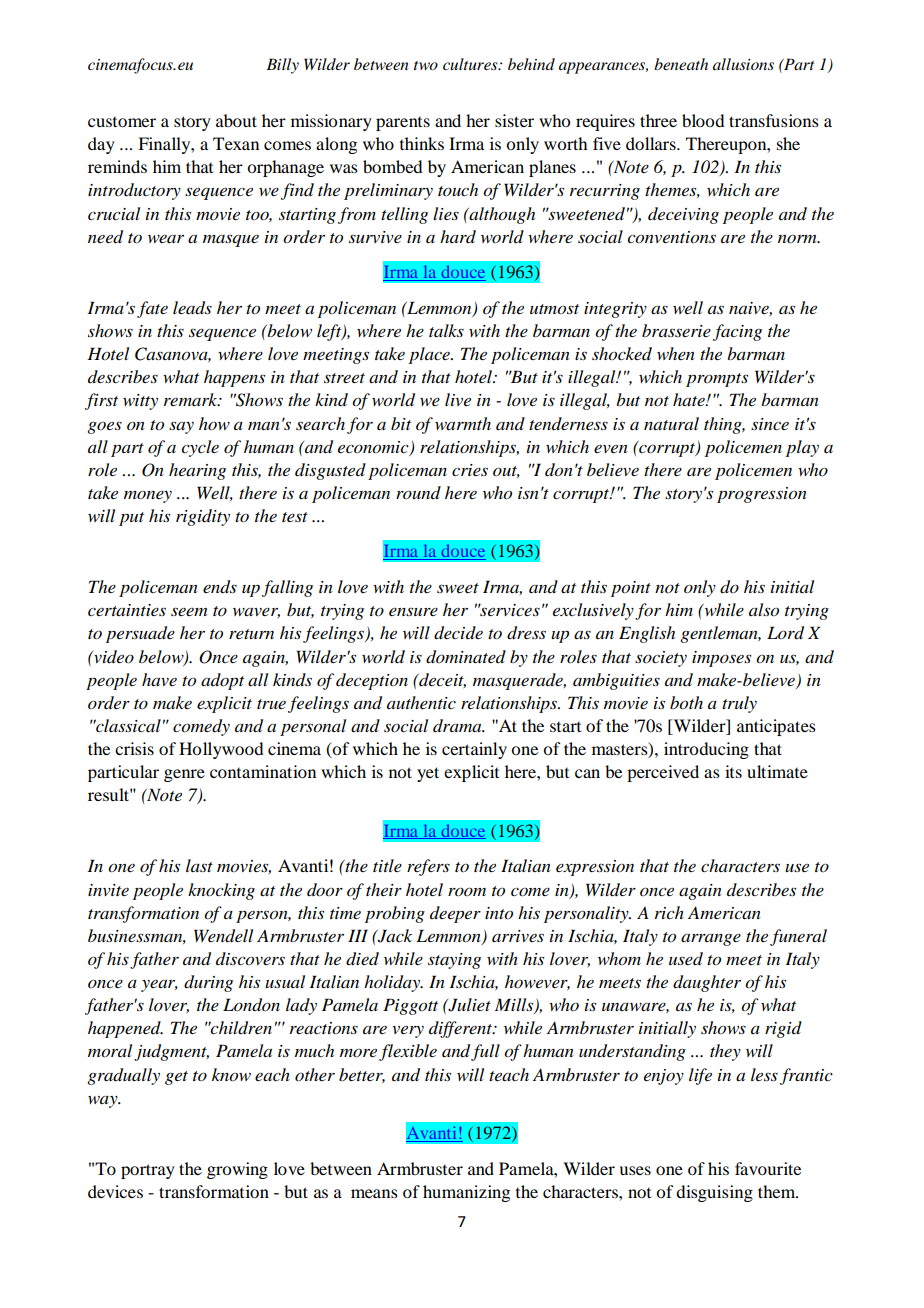 This screenshot has height=1308, width=924. Describe the element at coordinates (234, 378) in the screenshot. I see `happens` at that location.
